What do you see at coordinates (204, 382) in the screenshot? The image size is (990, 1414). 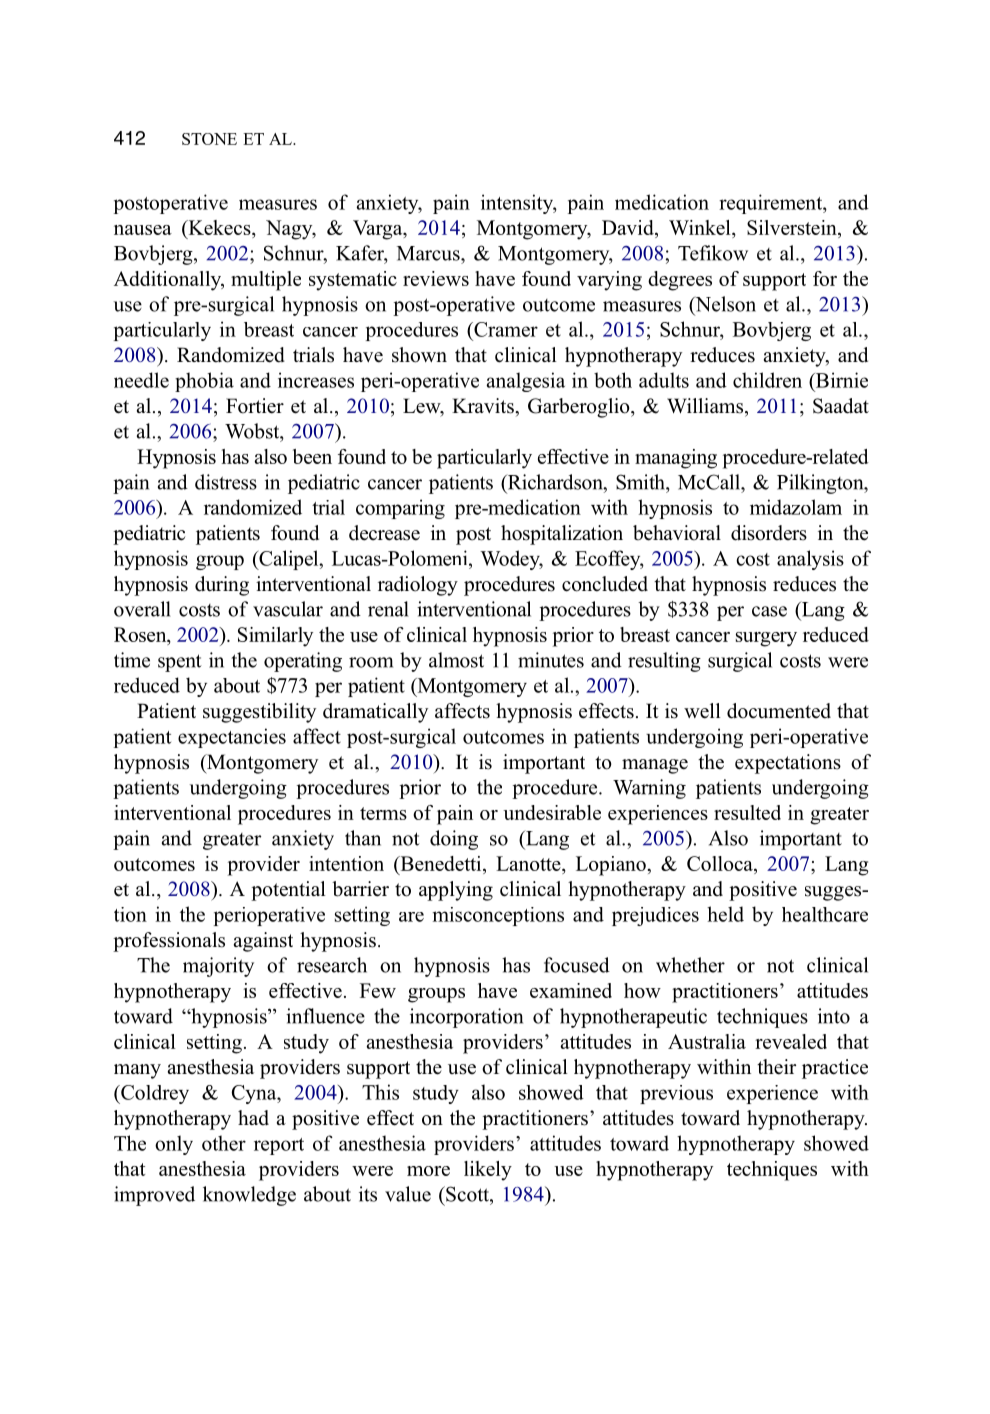 I see `phobia` at bounding box center [204, 382].
